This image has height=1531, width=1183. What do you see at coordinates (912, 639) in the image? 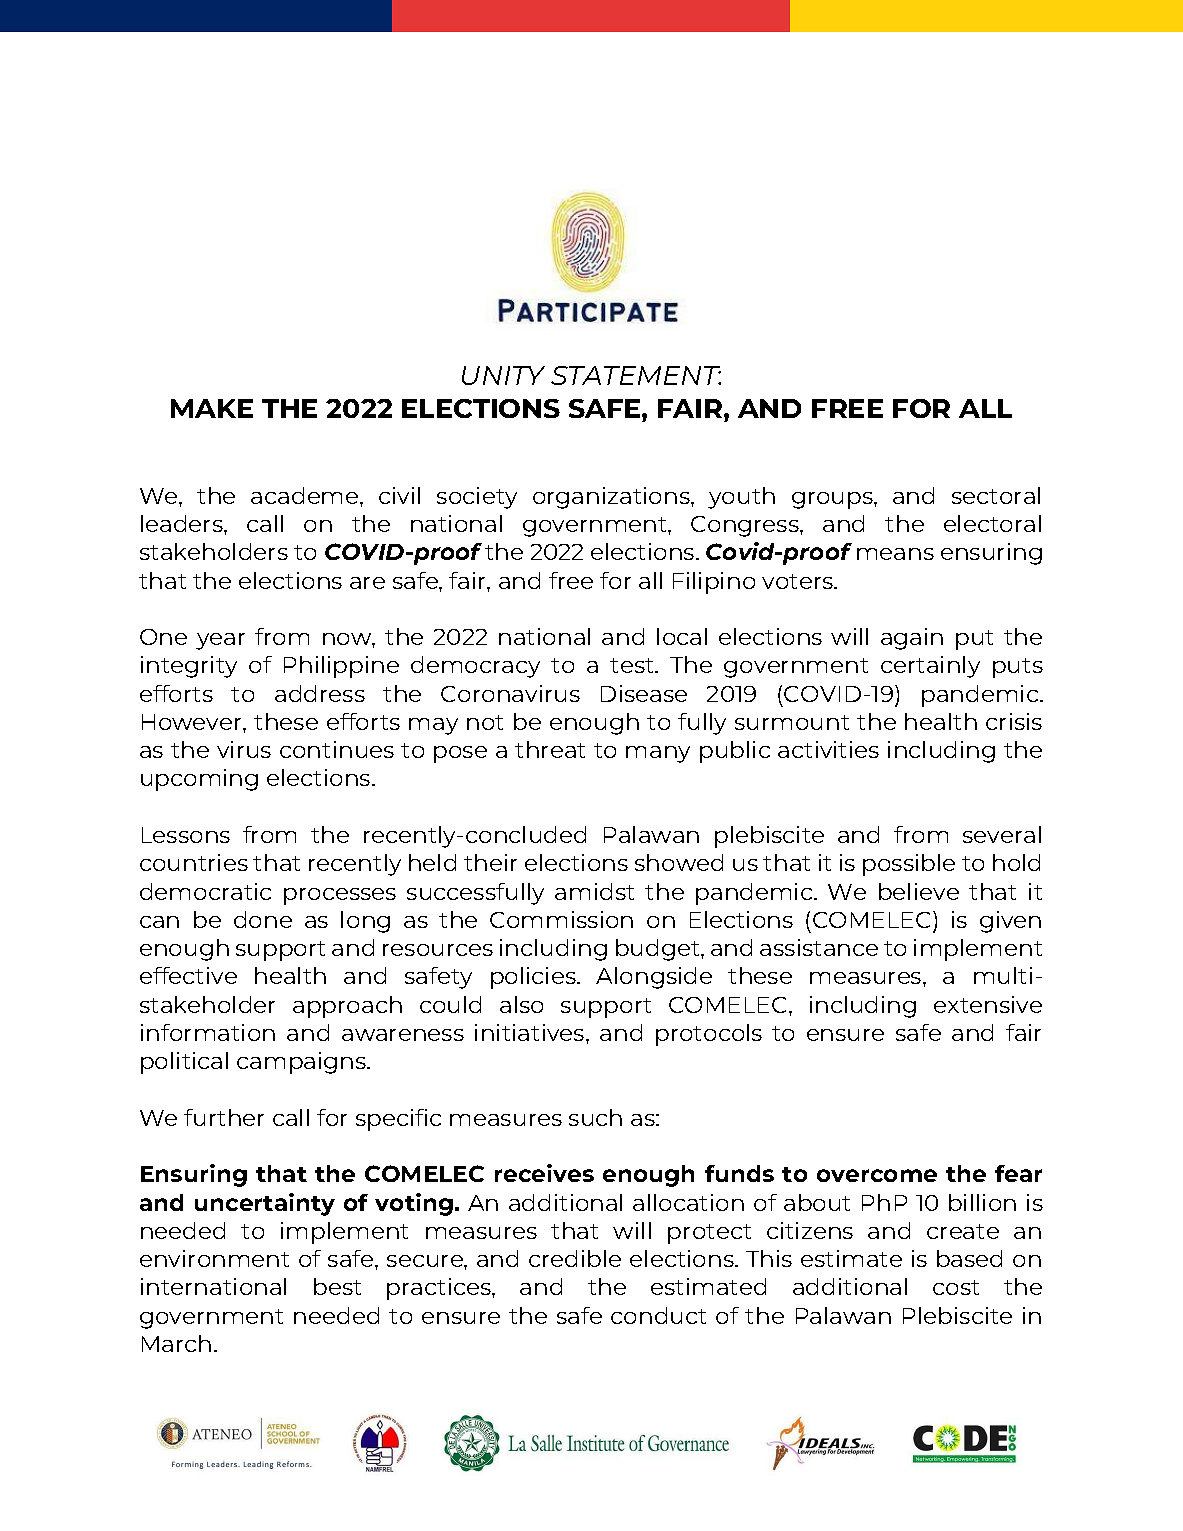
I see `again` at bounding box center [912, 639].
